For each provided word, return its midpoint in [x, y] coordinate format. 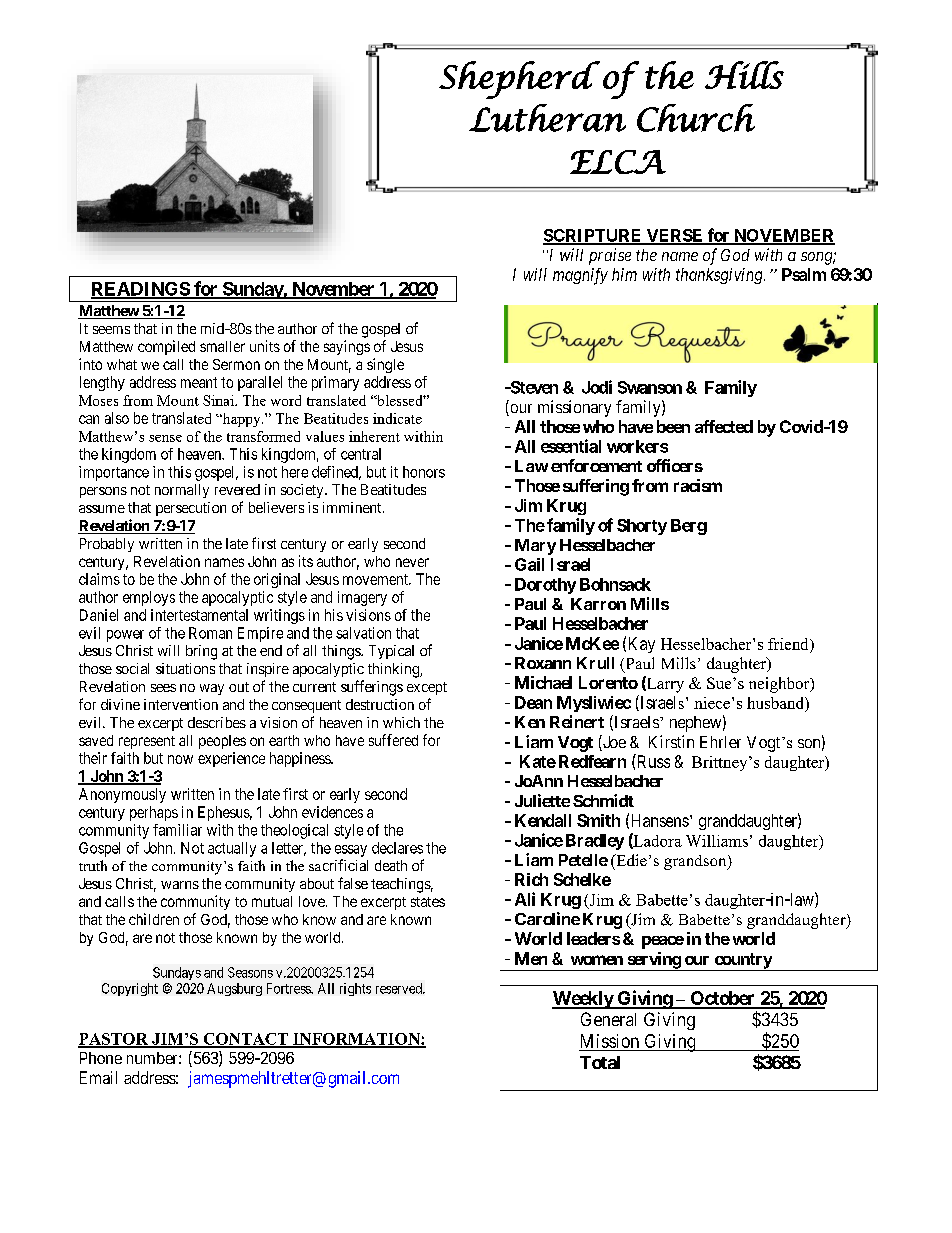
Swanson [650, 387]
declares [397, 848]
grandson [696, 862]
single [385, 365]
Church [696, 118]
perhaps [154, 813]
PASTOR [114, 1040]
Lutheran [547, 118]
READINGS [141, 290]
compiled [166, 347]
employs [149, 598]
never [412, 562]
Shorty [642, 527]
